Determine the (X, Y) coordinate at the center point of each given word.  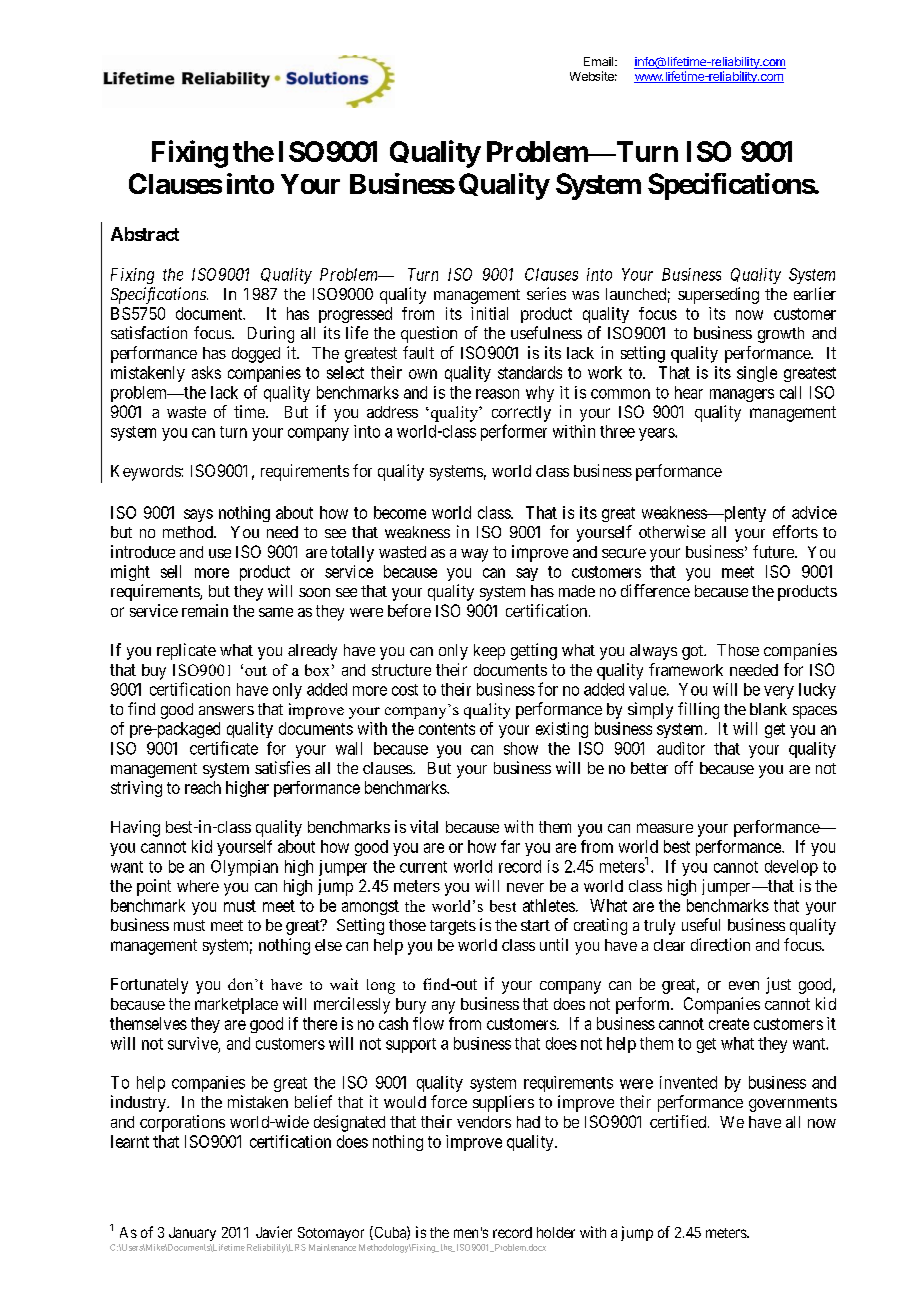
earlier (815, 293)
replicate (186, 651)
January (192, 1234)
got (694, 652)
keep (489, 652)
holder (556, 1232)
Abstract (145, 234)
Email (600, 61)
